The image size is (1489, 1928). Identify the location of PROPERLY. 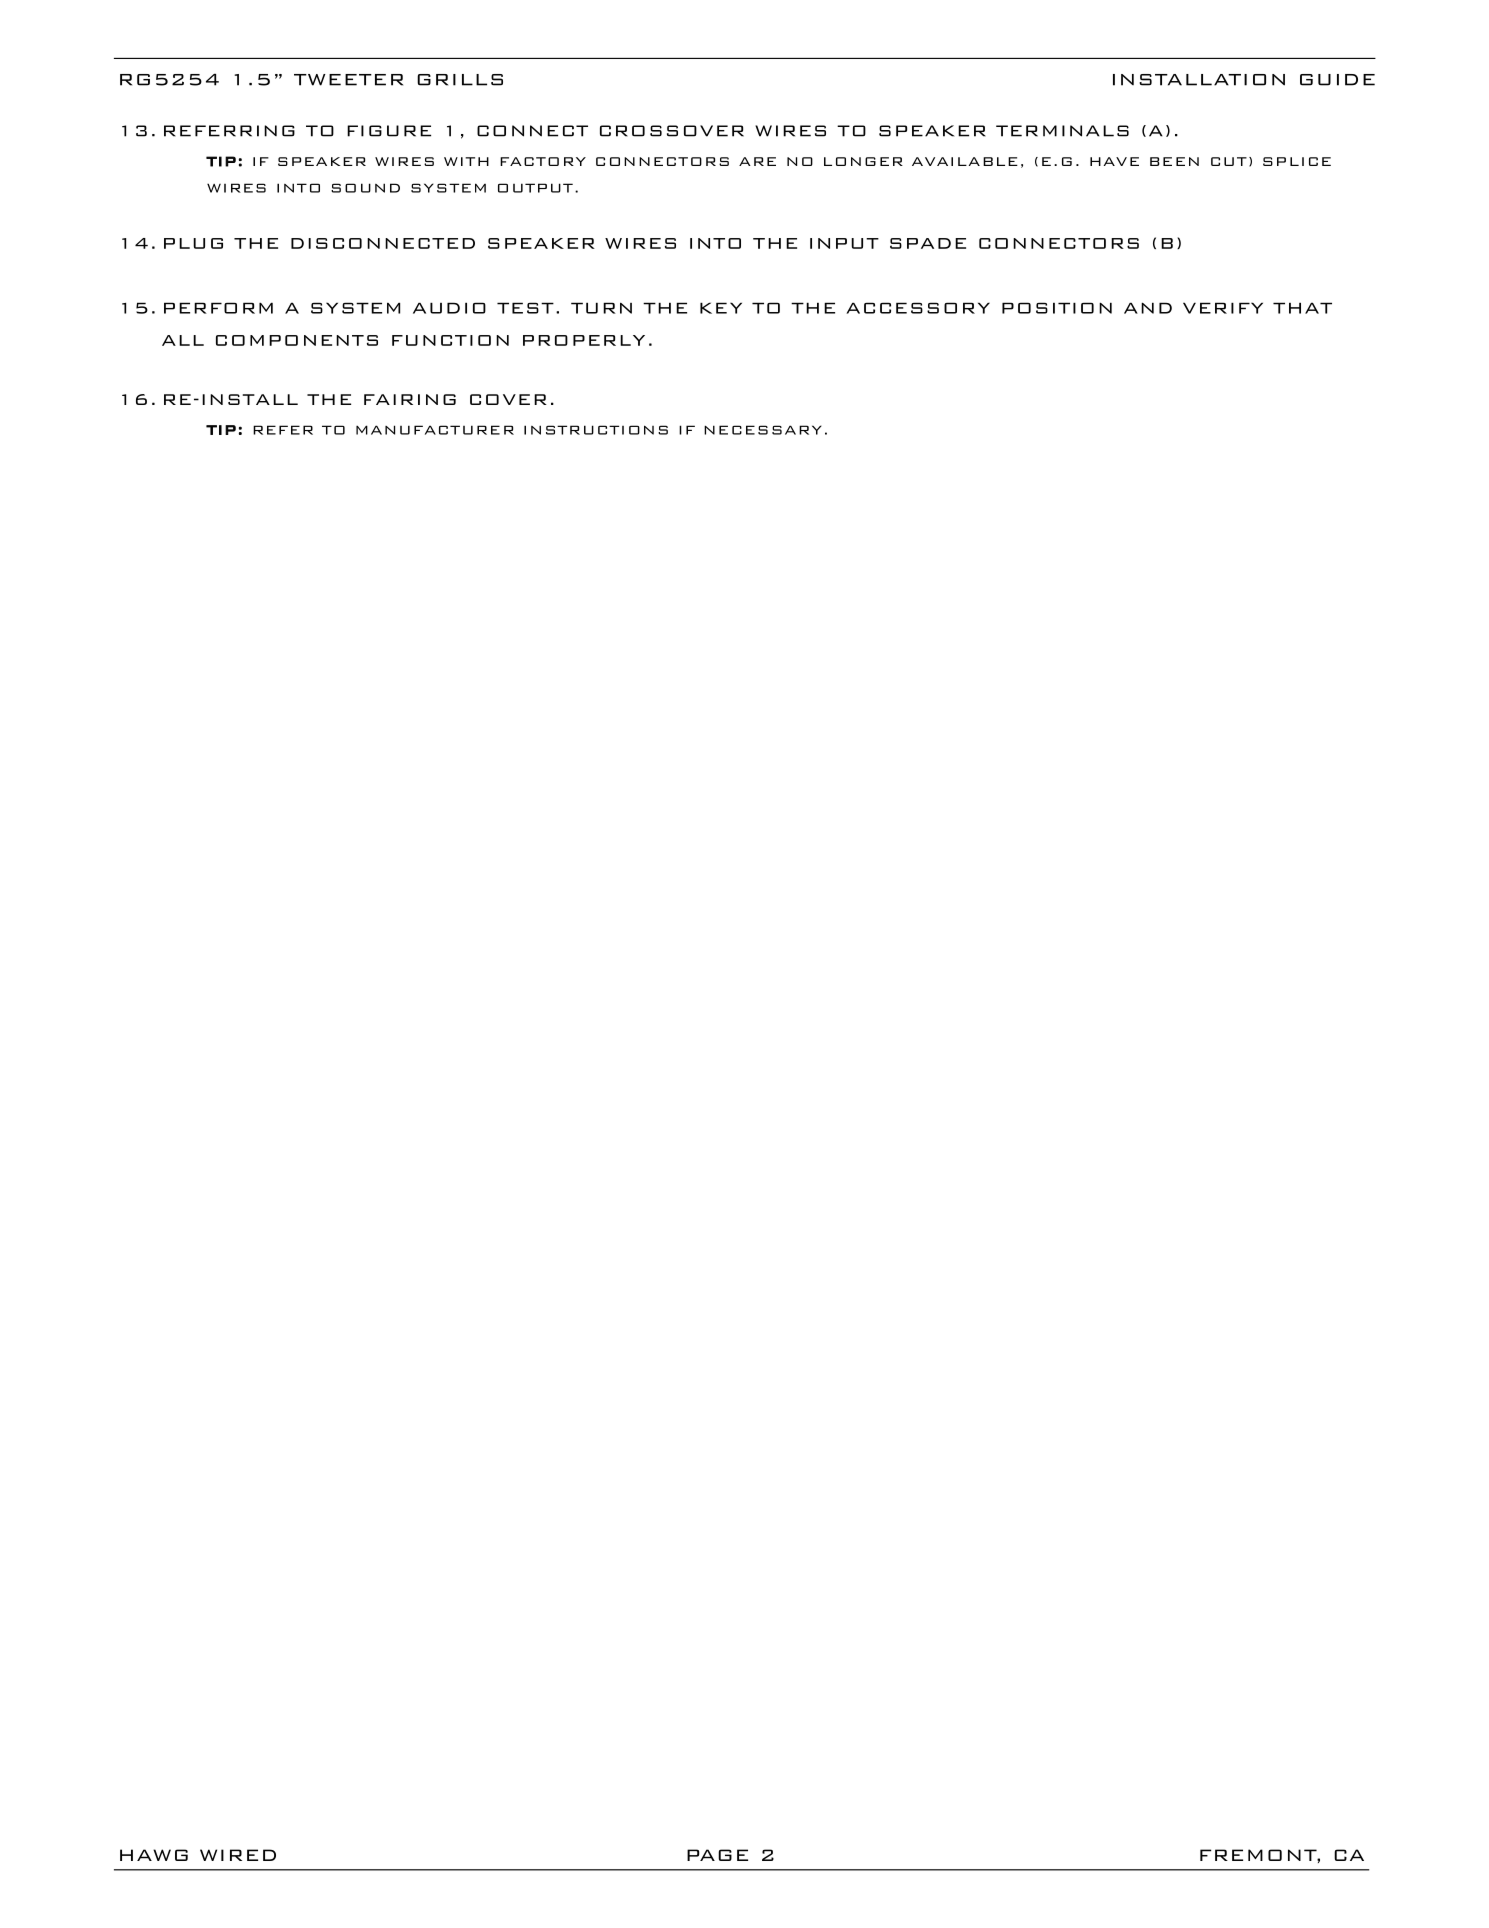
(584, 340).
